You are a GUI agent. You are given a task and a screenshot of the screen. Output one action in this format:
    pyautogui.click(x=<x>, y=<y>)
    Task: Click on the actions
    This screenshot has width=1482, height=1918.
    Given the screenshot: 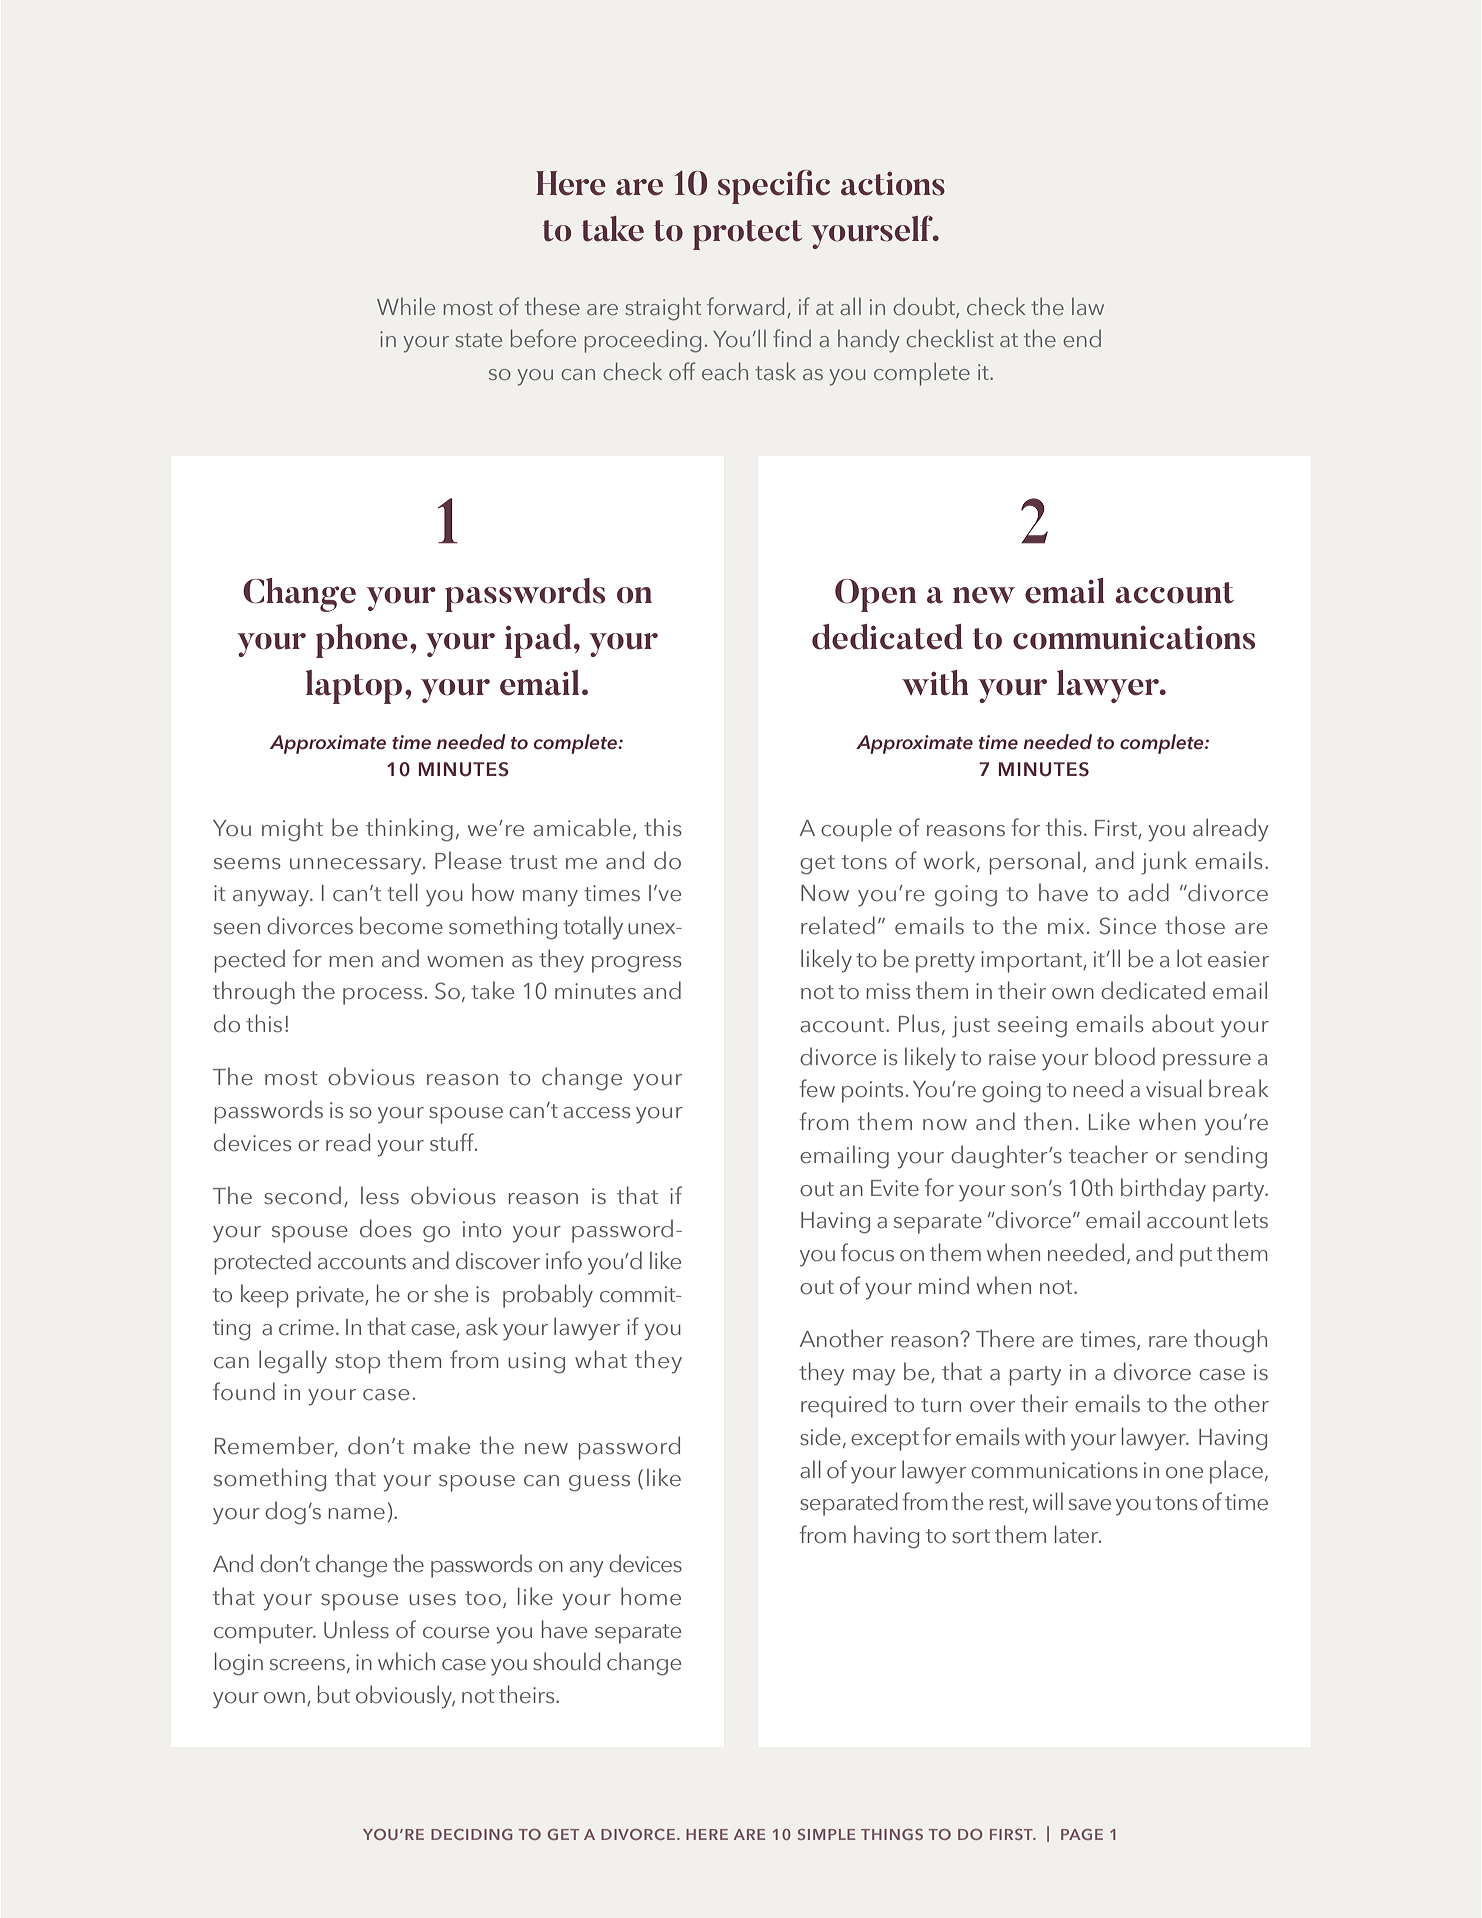 What is the action you would take?
    pyautogui.click(x=893, y=184)
